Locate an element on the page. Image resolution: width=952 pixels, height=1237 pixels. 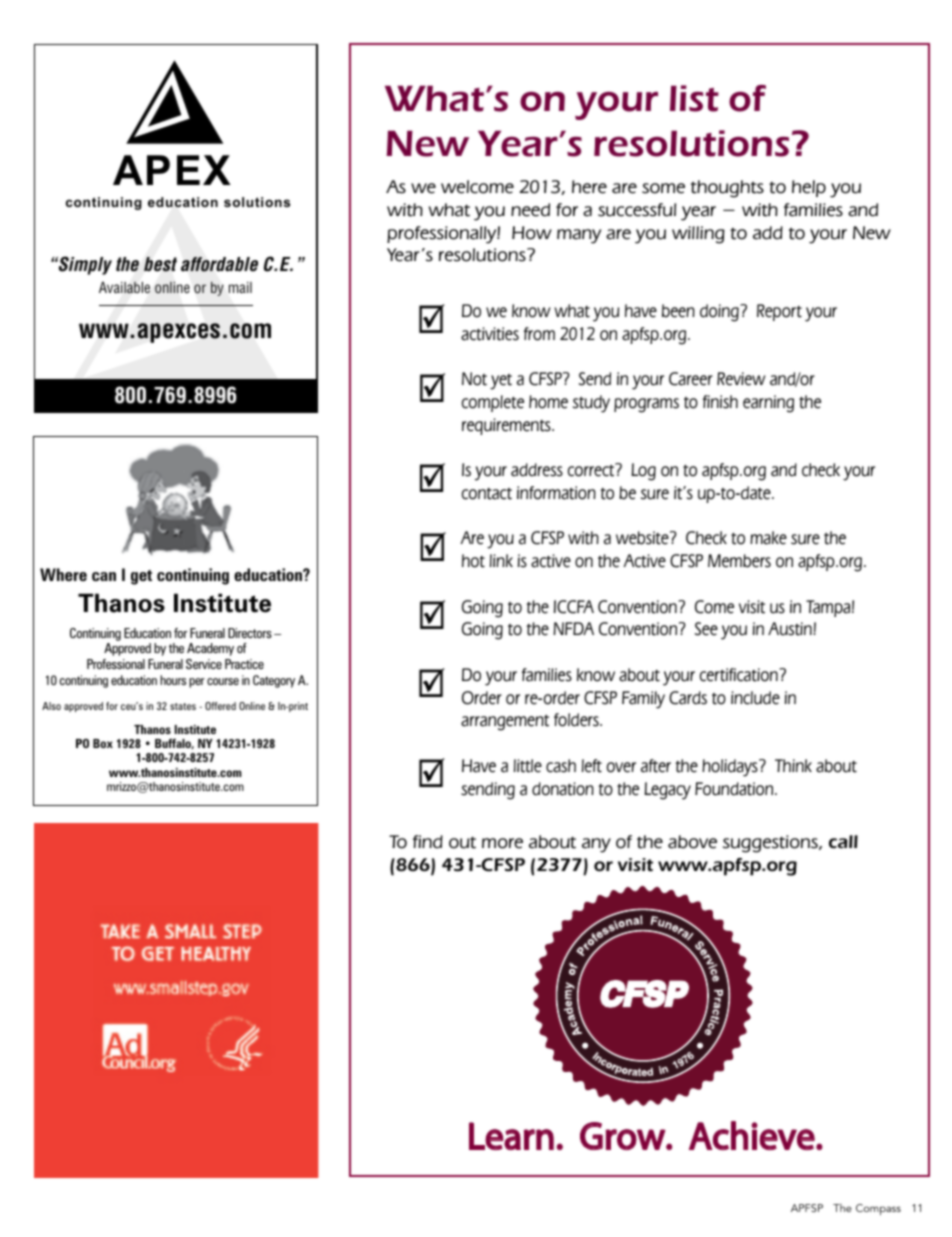
need is located at coordinates (530, 210).
